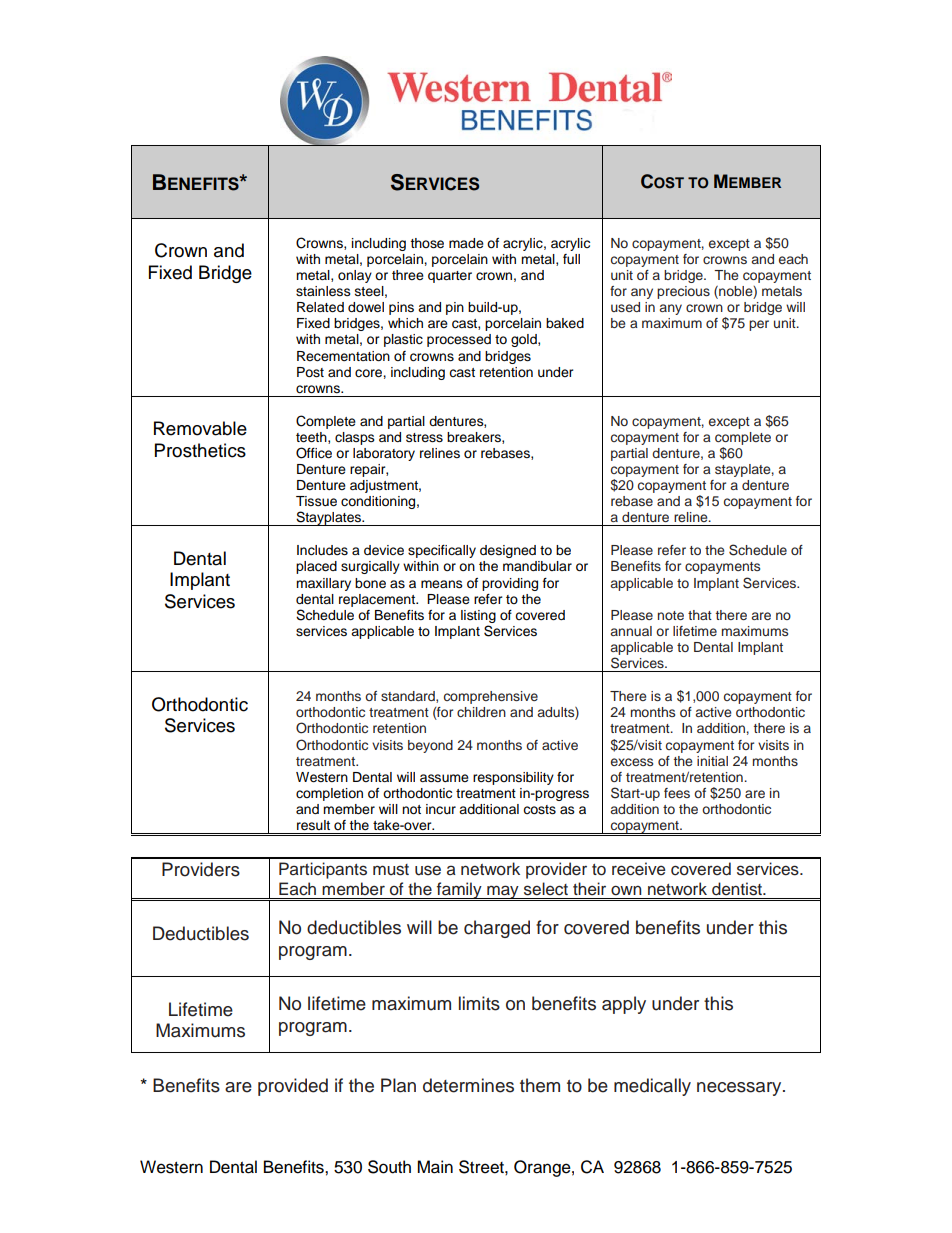 This document has width=952, height=1233. What do you see at coordinates (450, 277) in the document?
I see `quarter` at bounding box center [450, 277].
